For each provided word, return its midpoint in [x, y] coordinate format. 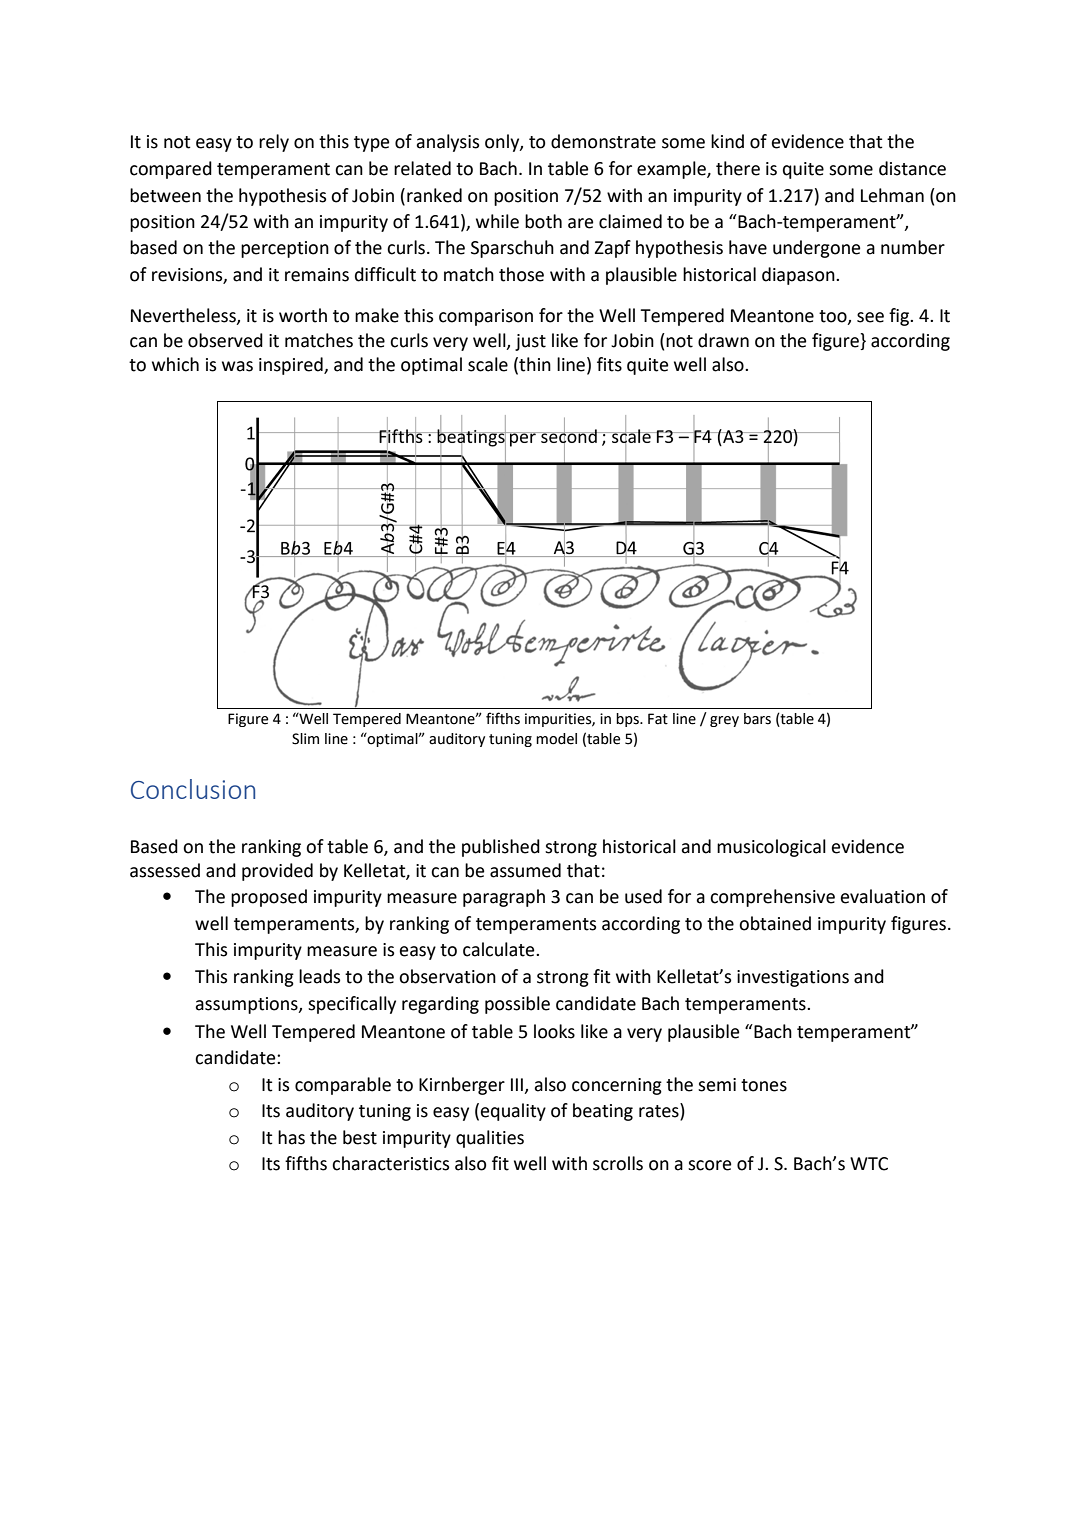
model [556, 739]
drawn [723, 340]
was [237, 366]
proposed [269, 898]
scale [488, 364]
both [543, 221]
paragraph [504, 898]
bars [757, 719]
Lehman [892, 195]
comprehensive [772, 898]
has [291, 1137]
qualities [490, 1139]
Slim [305, 739]
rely [274, 143]
